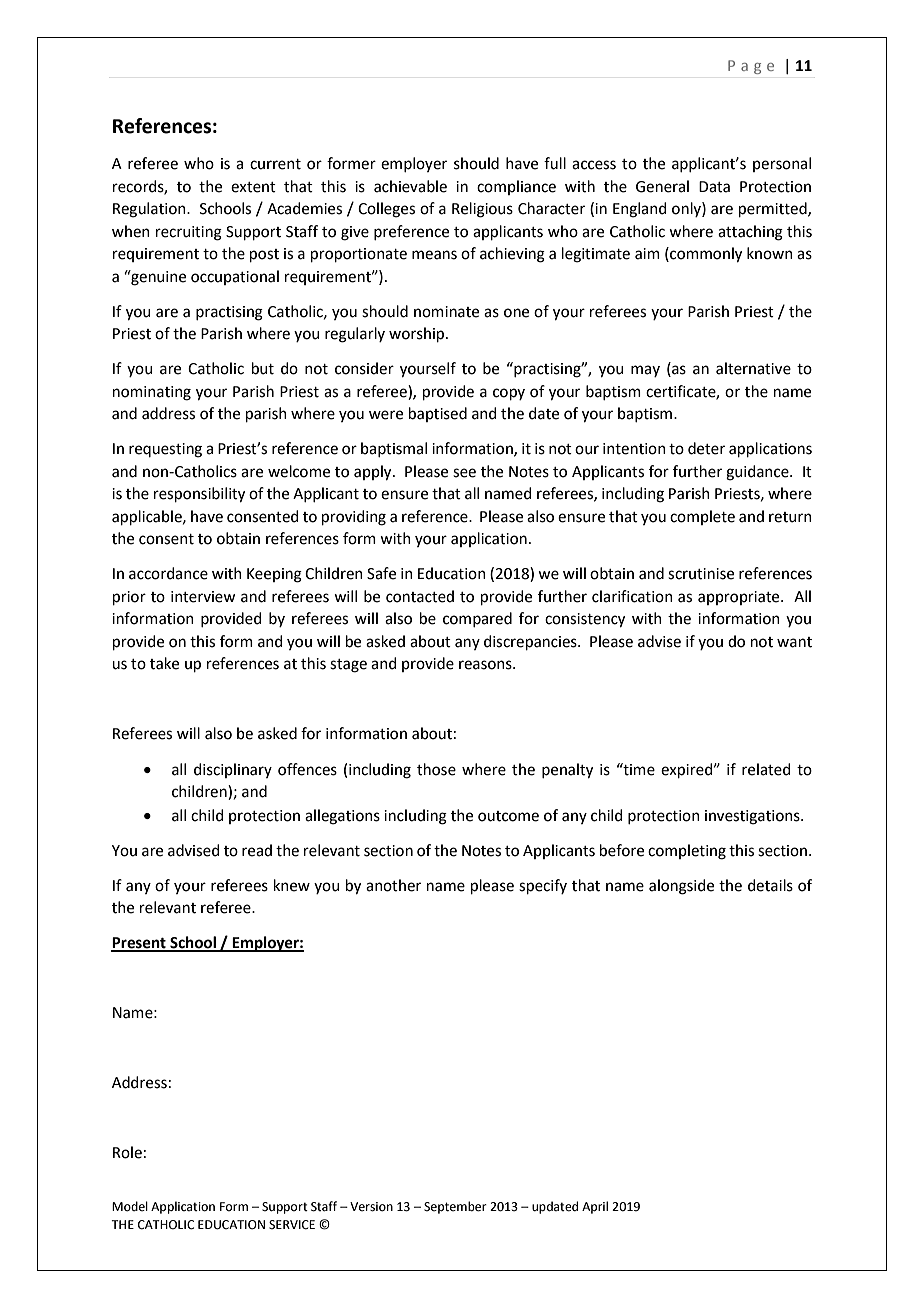 This screenshot has width=924, height=1308. Describe the element at coordinates (130, 1206) in the screenshot. I see `Model` at that location.
